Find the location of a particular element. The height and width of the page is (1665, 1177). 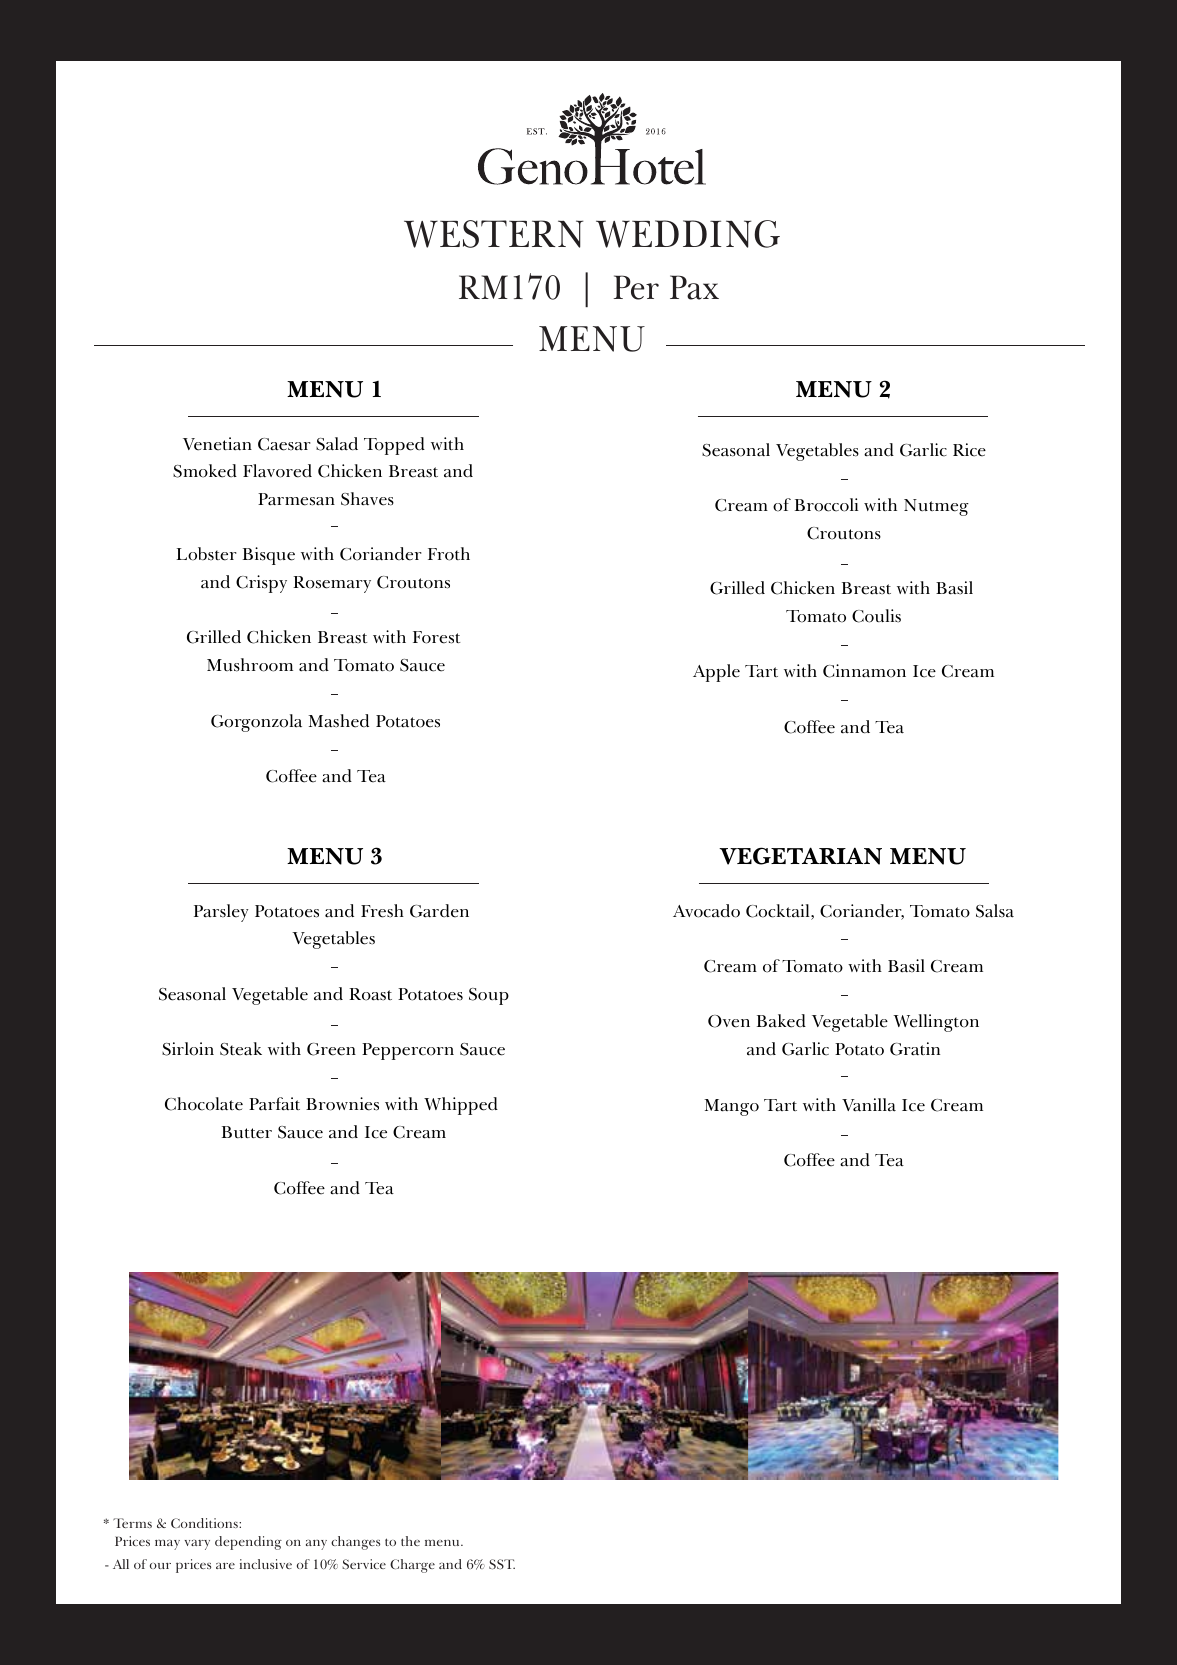

Venetian is located at coordinates (217, 444).
